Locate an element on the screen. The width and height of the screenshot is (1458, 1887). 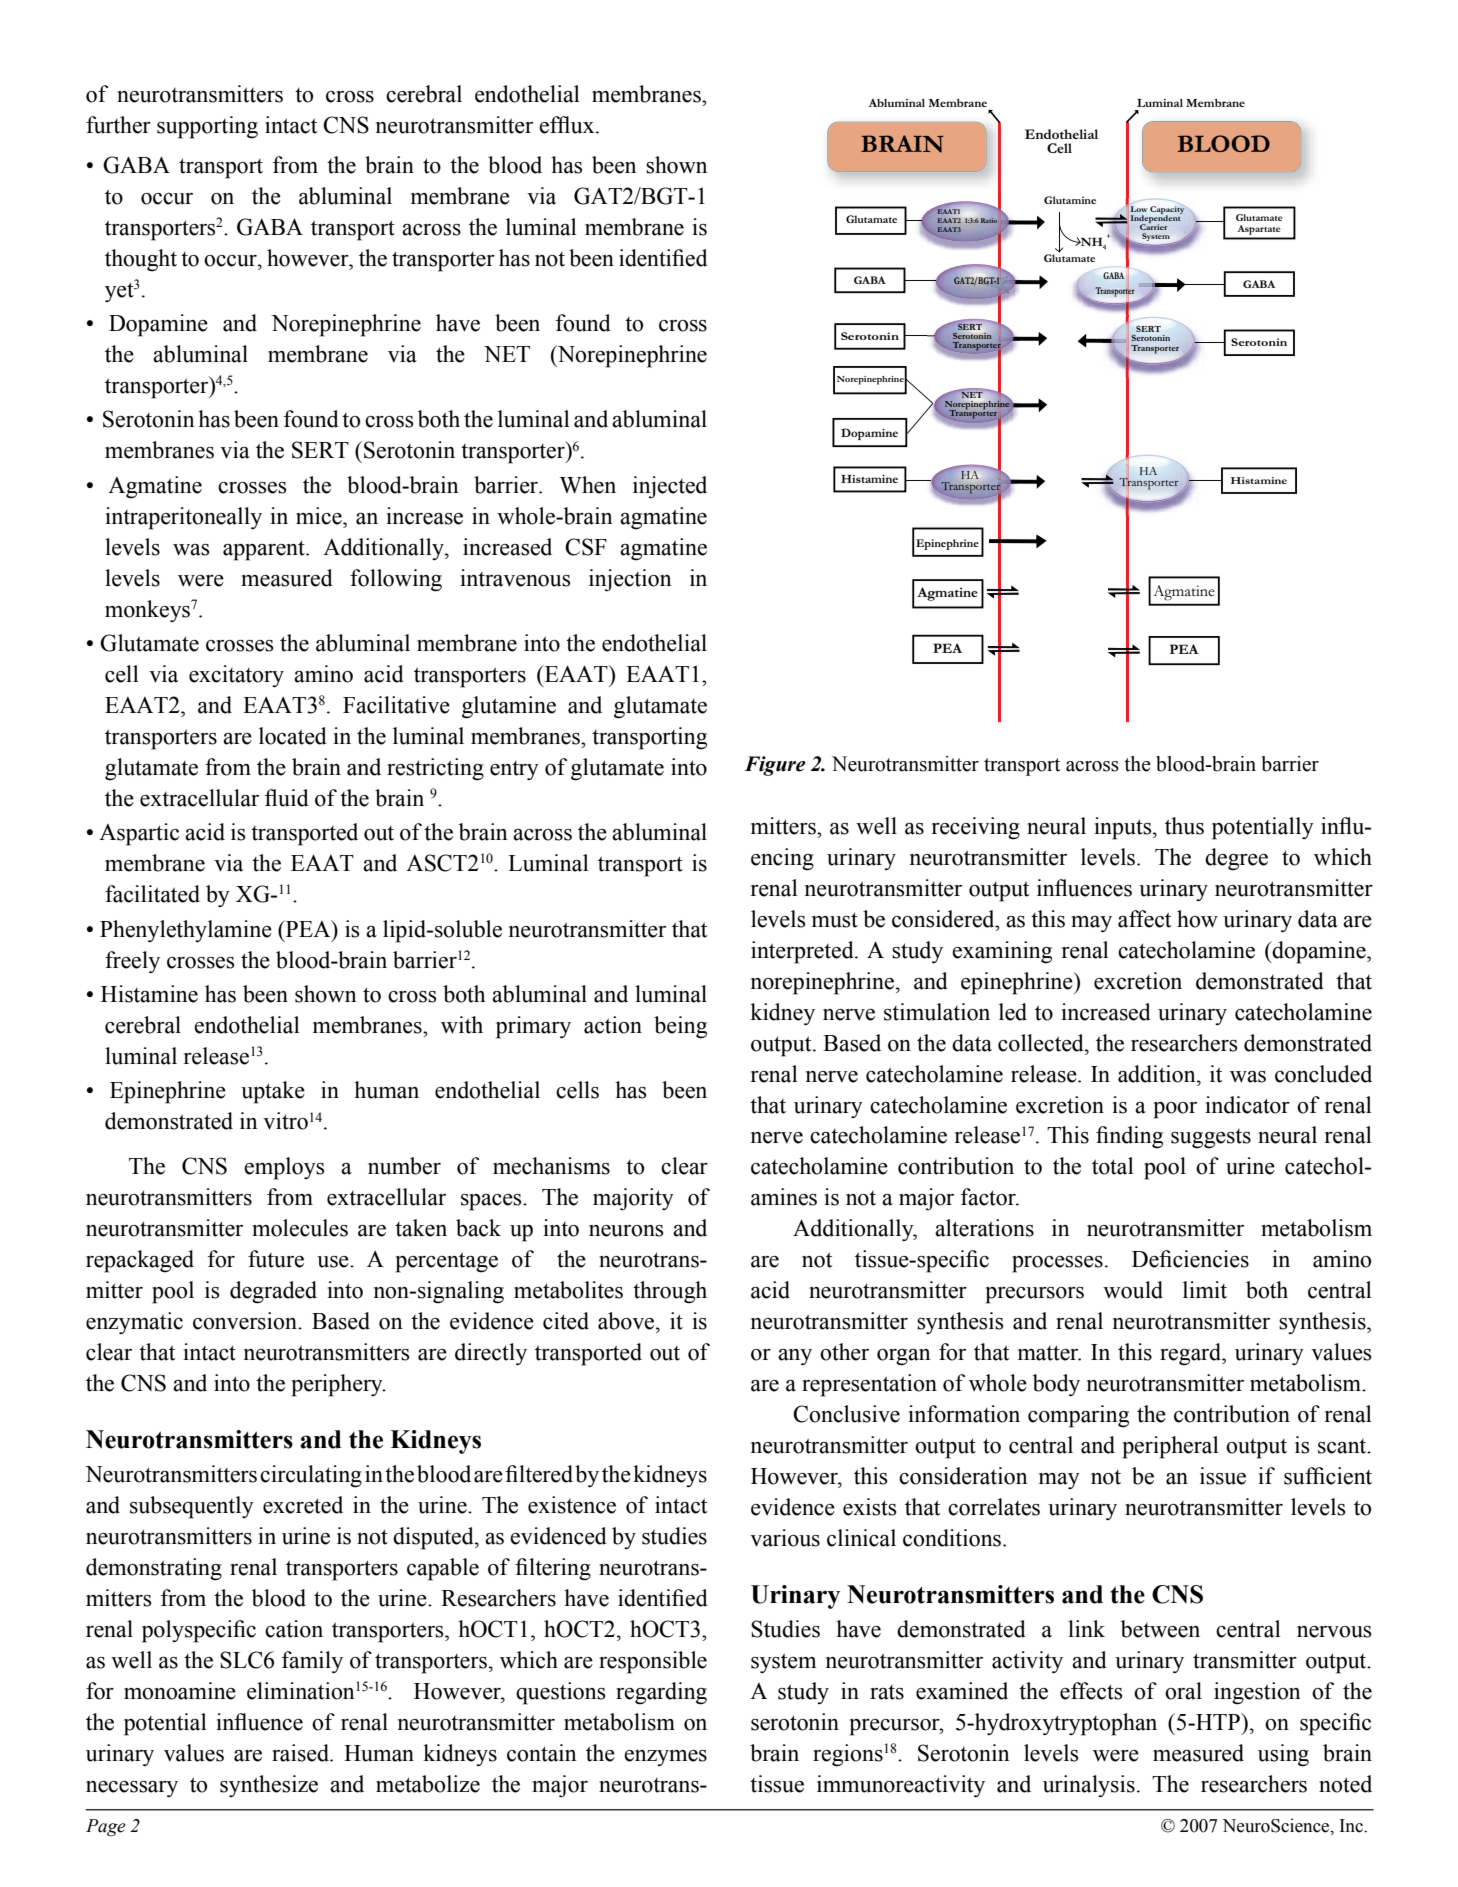
enzymes is located at coordinates (665, 1758).
